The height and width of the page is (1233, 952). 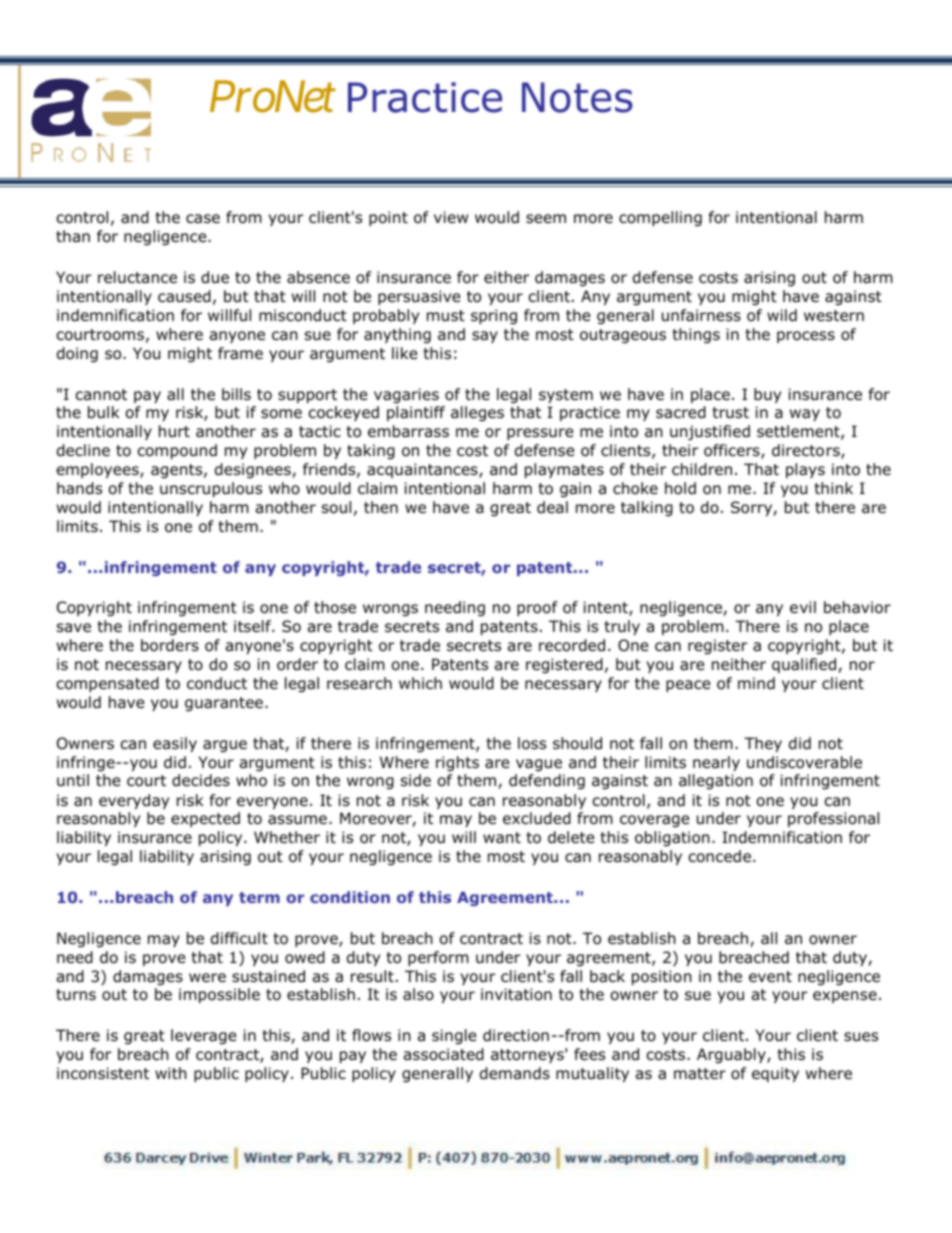 What do you see at coordinates (660, 218) in the page?
I see `compelling` at bounding box center [660, 218].
